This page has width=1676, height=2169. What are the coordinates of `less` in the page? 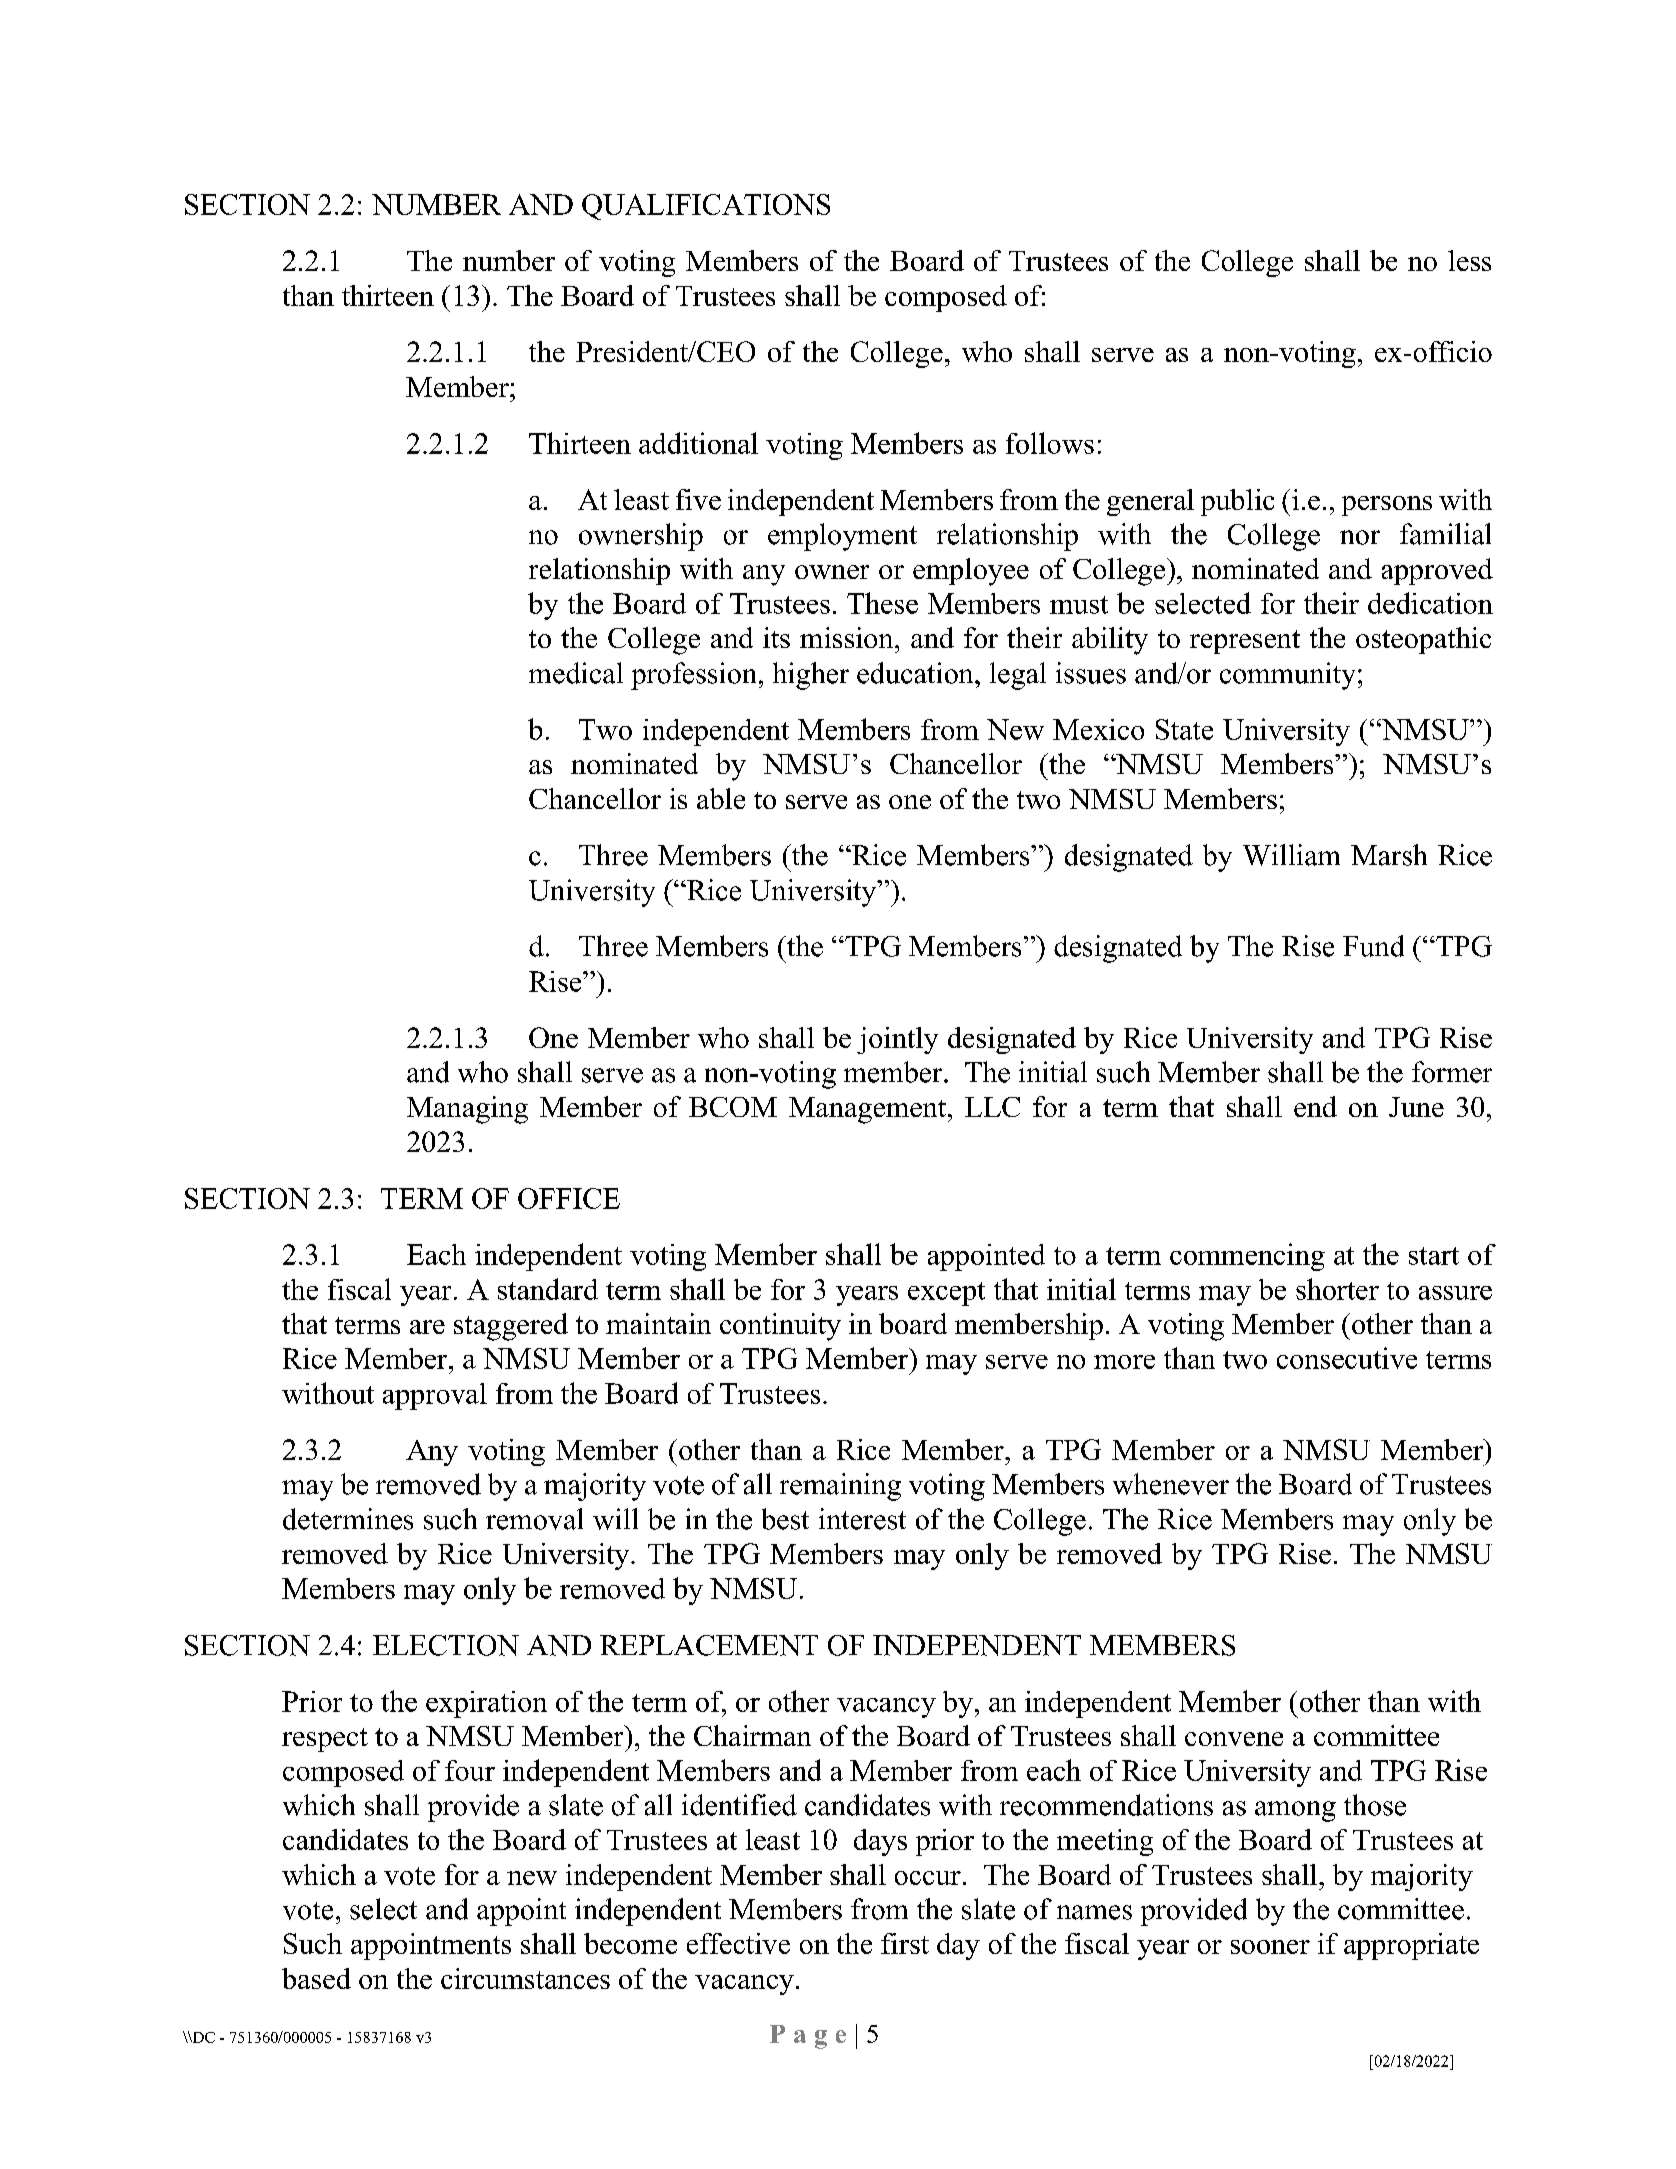 It's located at (1469, 260).
